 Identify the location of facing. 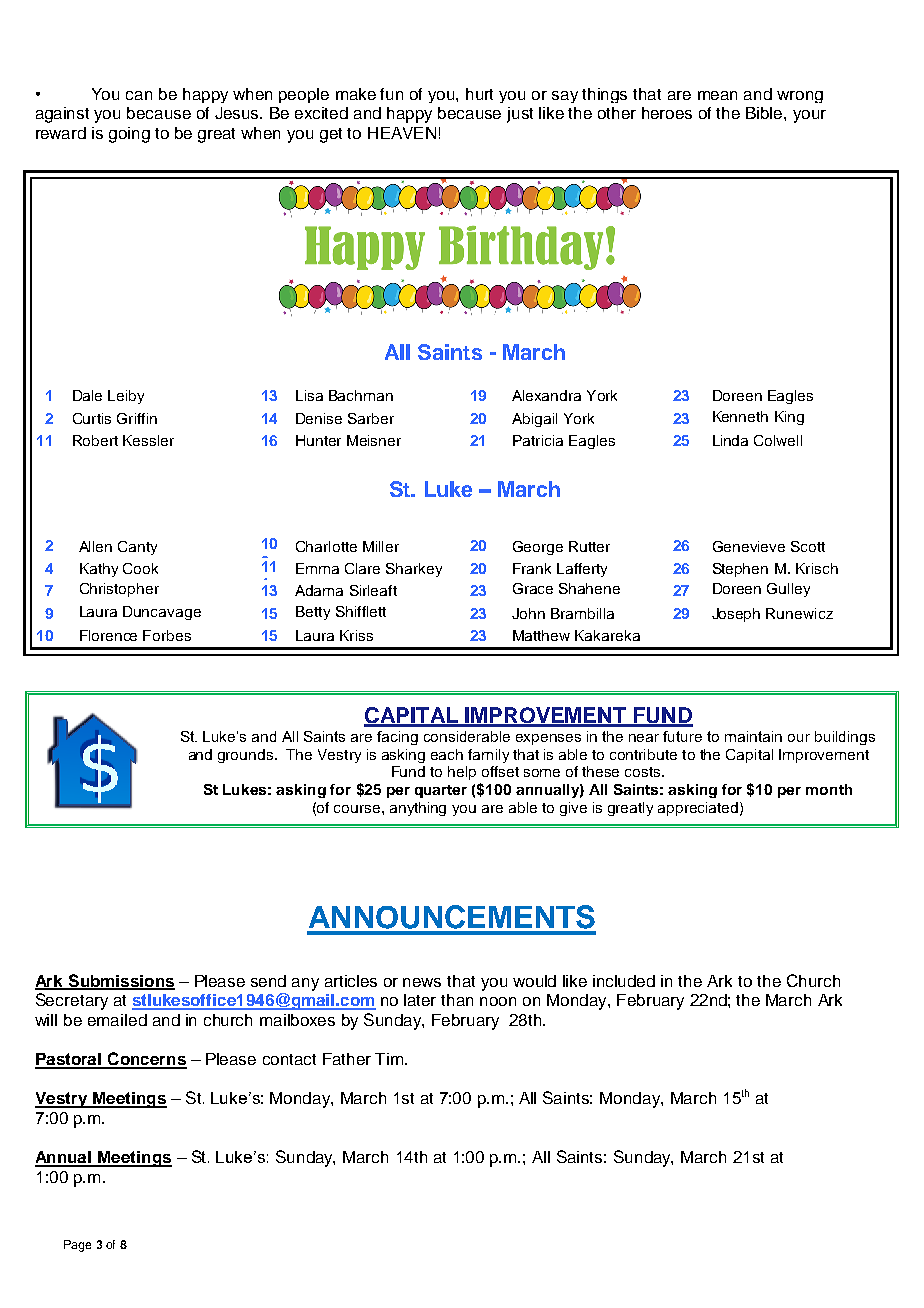
(397, 738).
